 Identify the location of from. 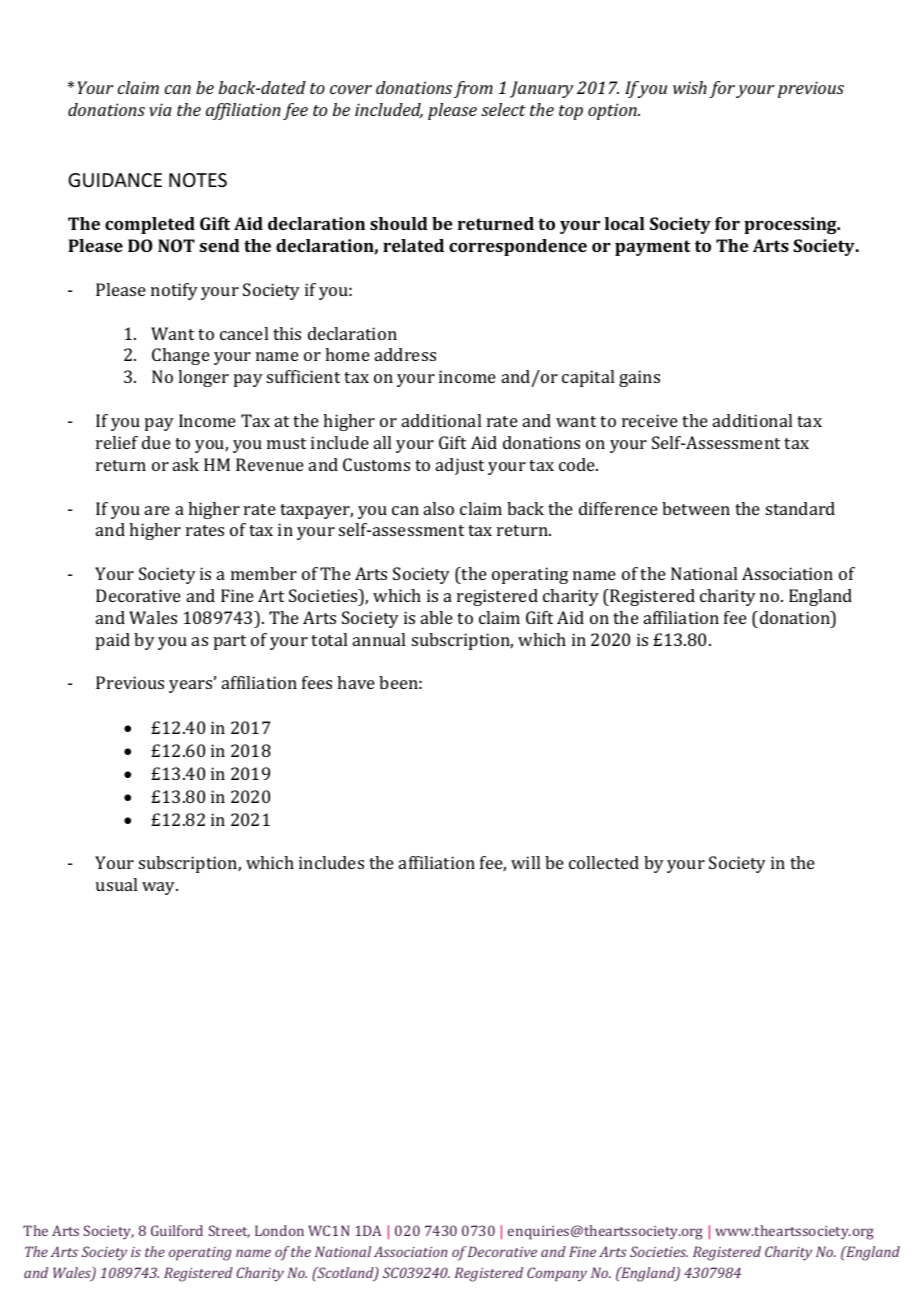
(473, 89).
